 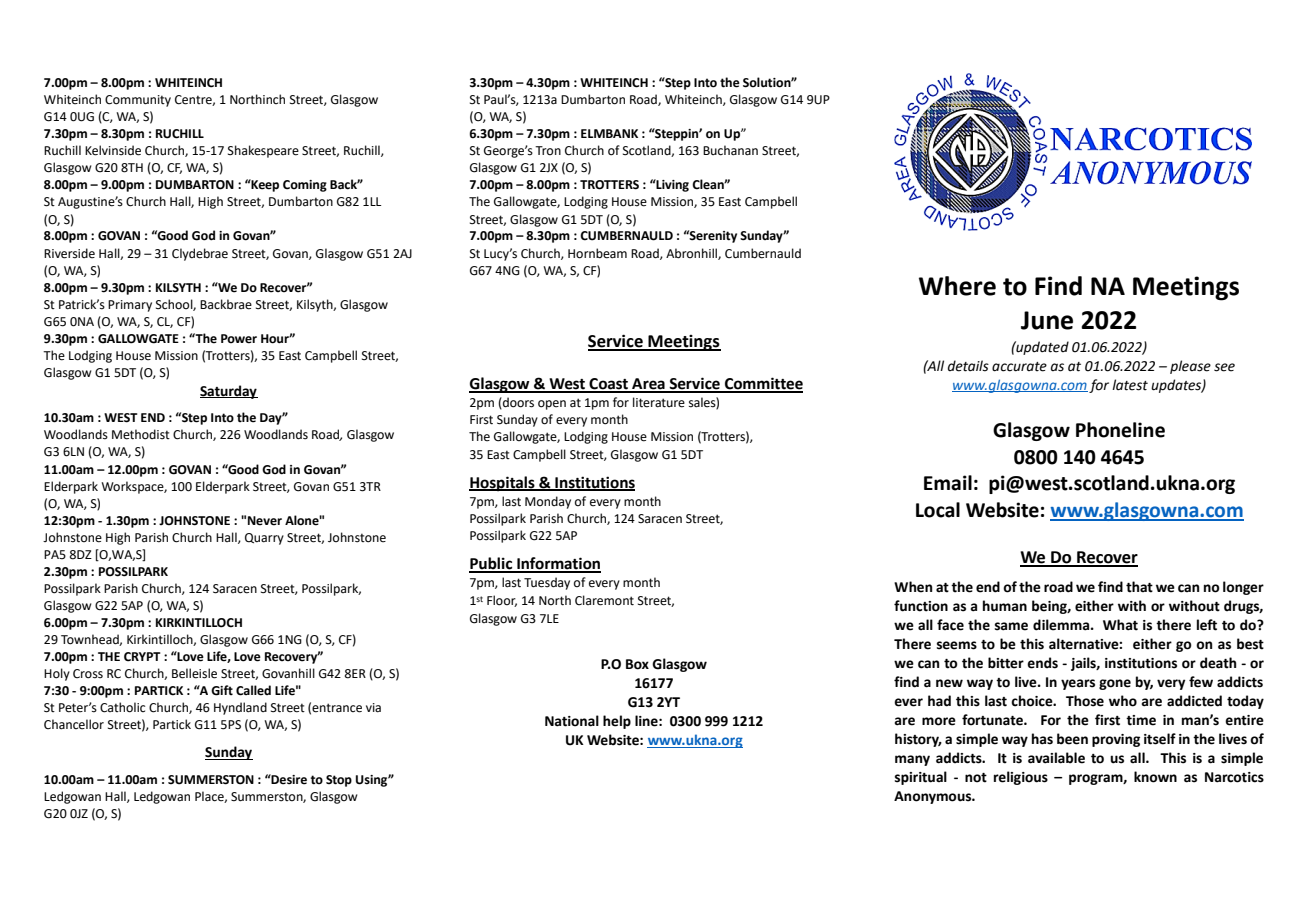 What do you see at coordinates (617, 722) in the screenshot?
I see `help` at bounding box center [617, 722].
